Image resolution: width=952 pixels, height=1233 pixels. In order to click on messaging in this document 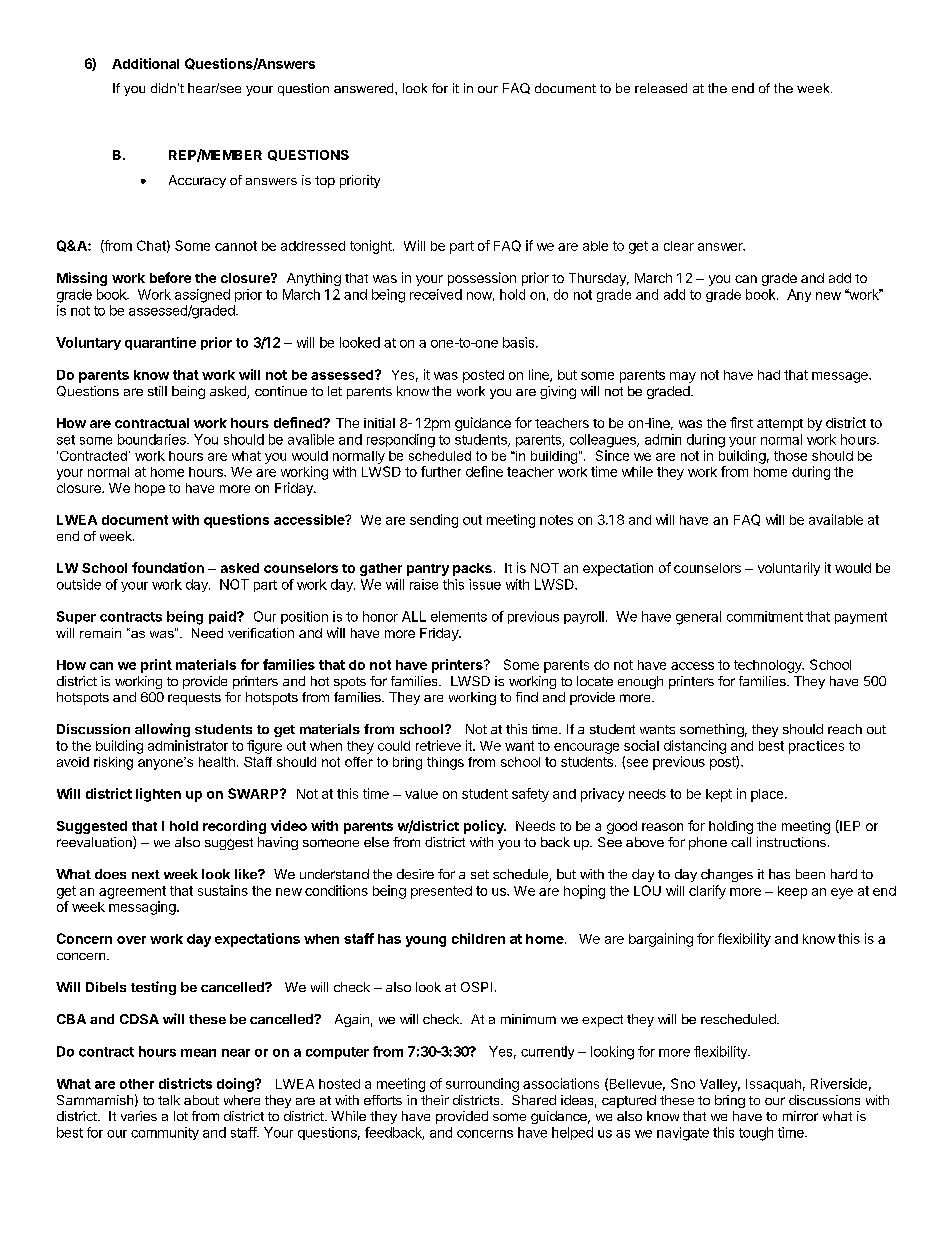, I will do `click(143, 908)`.
